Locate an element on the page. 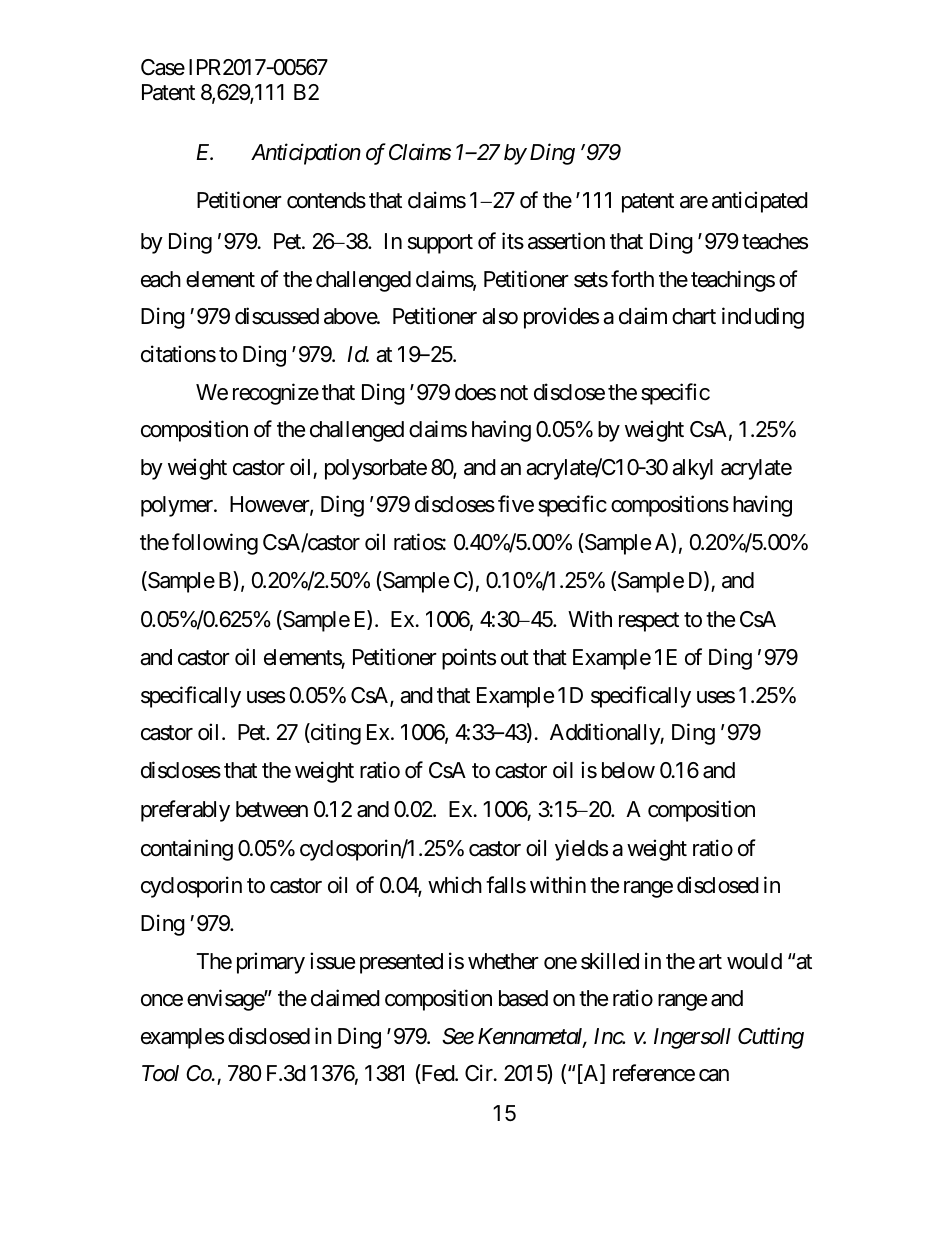  anticipated is located at coordinates (760, 202).
